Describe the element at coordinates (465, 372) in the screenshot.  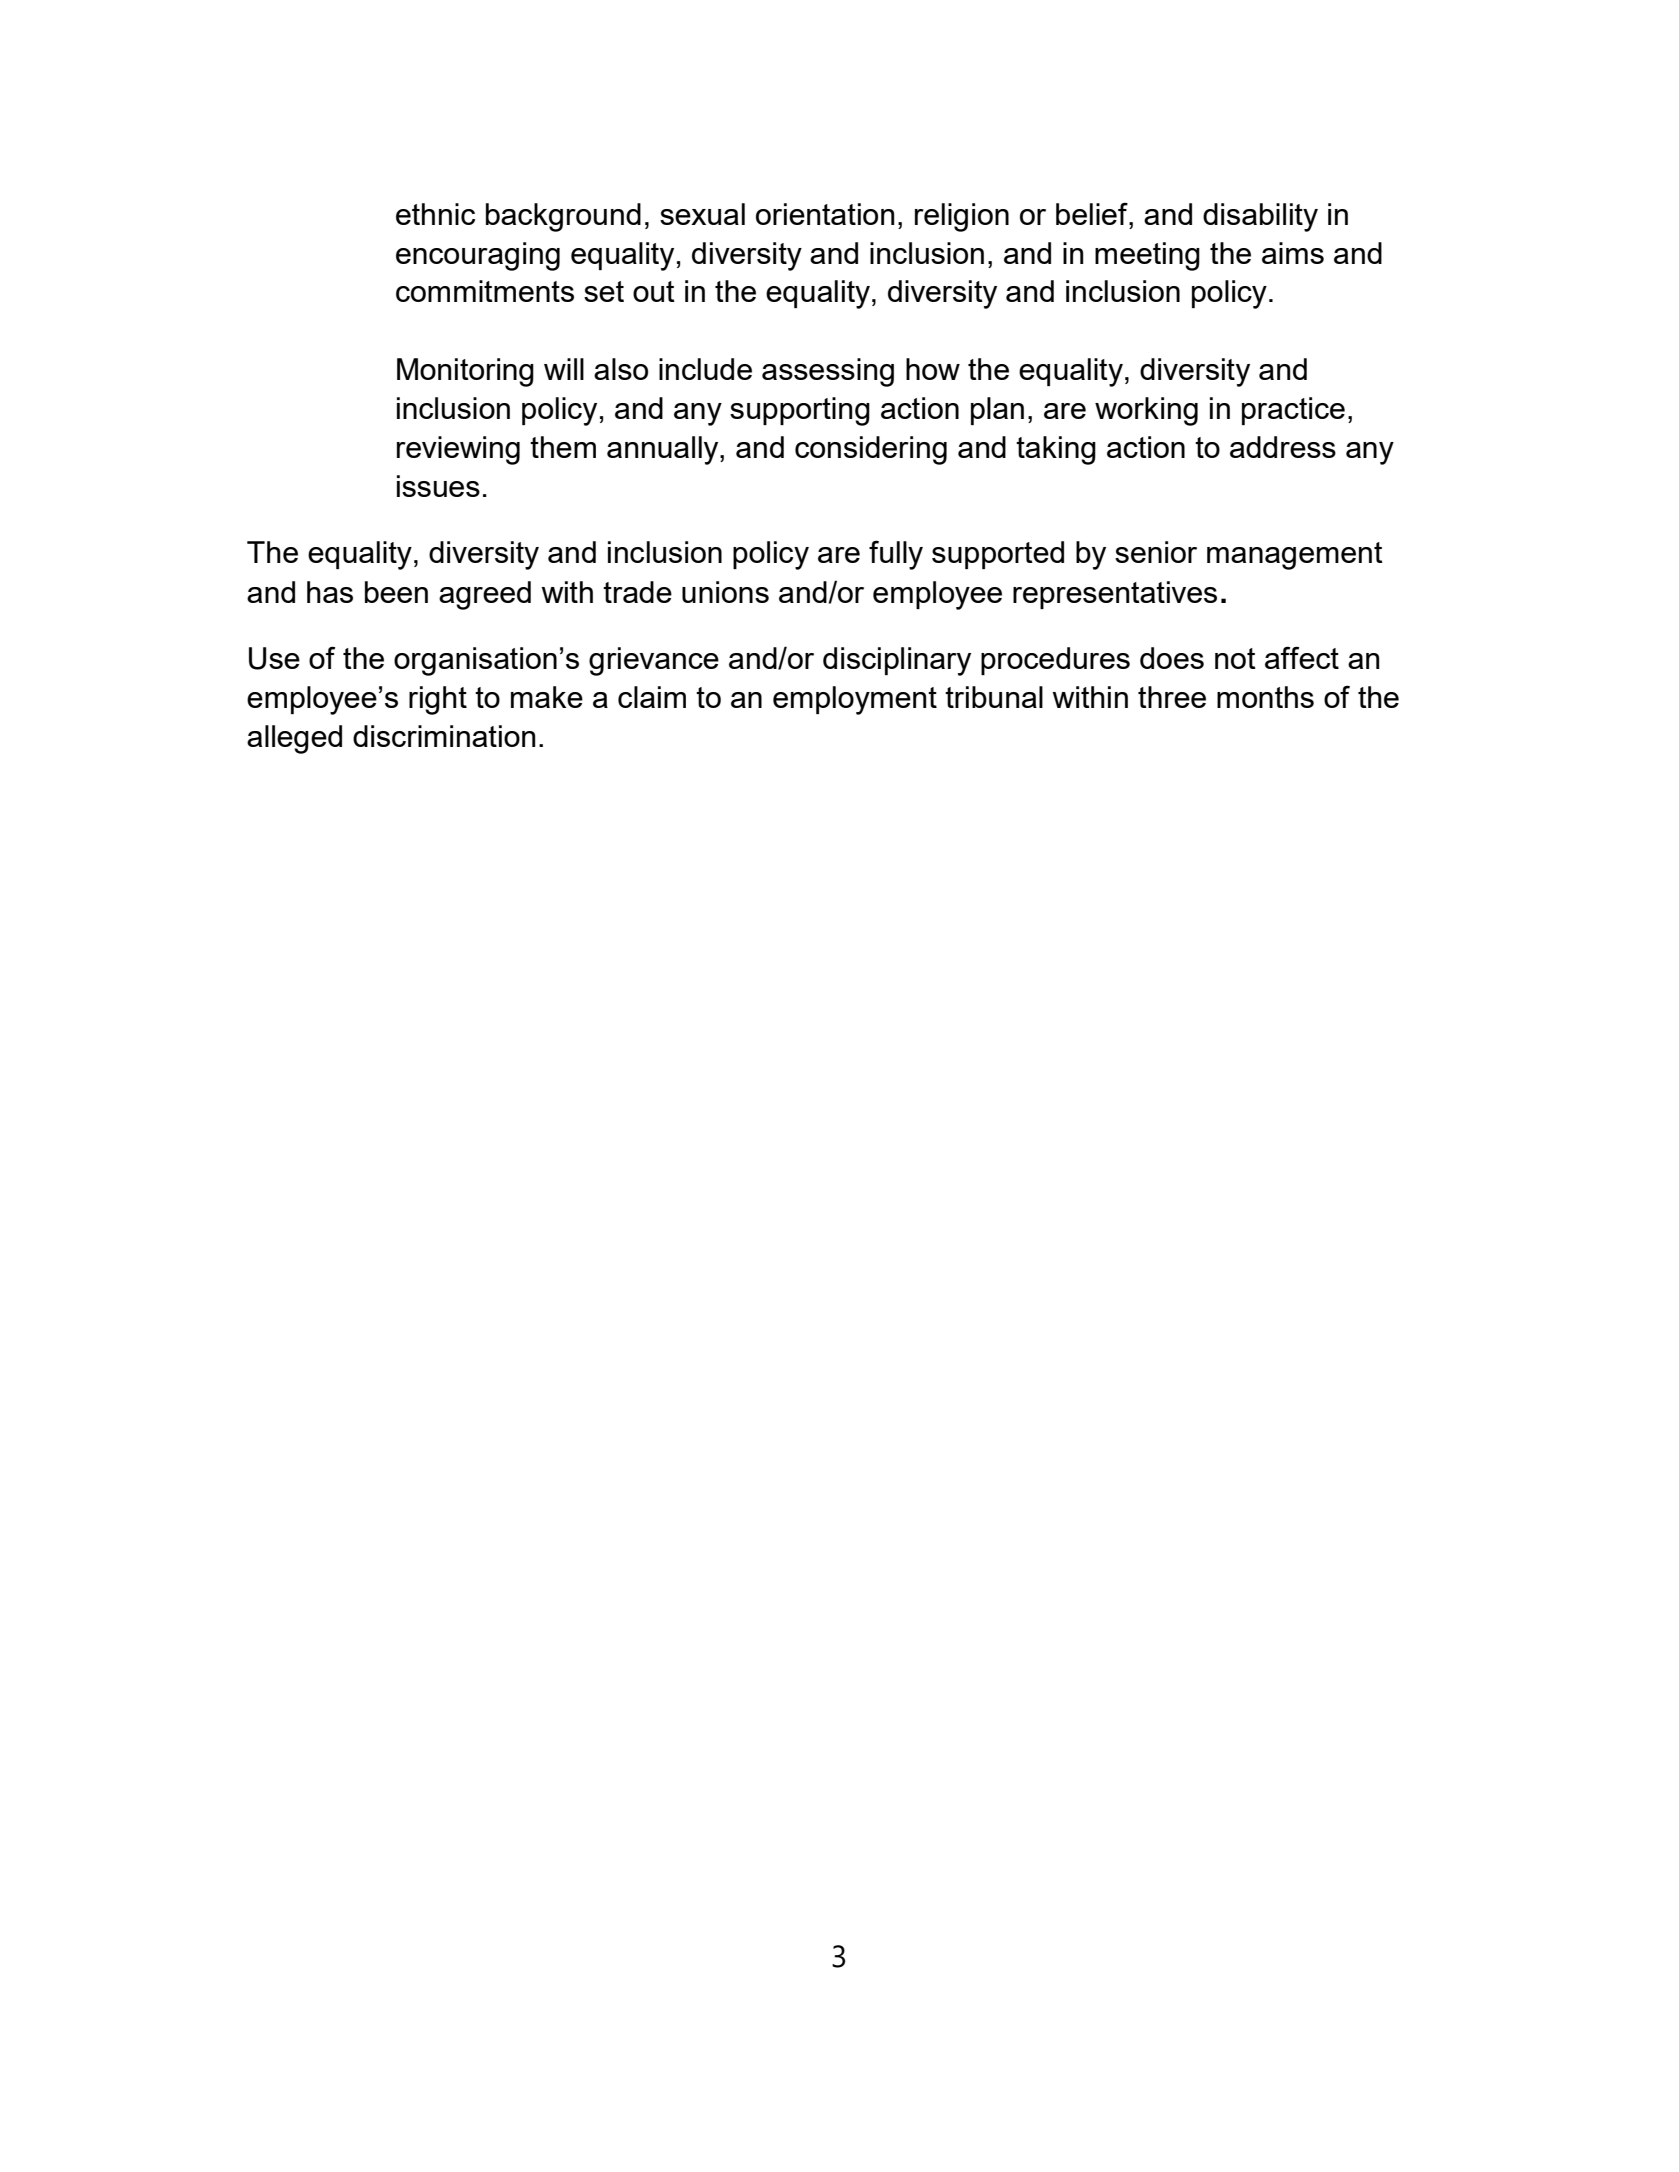
I see `Monitoring` at that location.
